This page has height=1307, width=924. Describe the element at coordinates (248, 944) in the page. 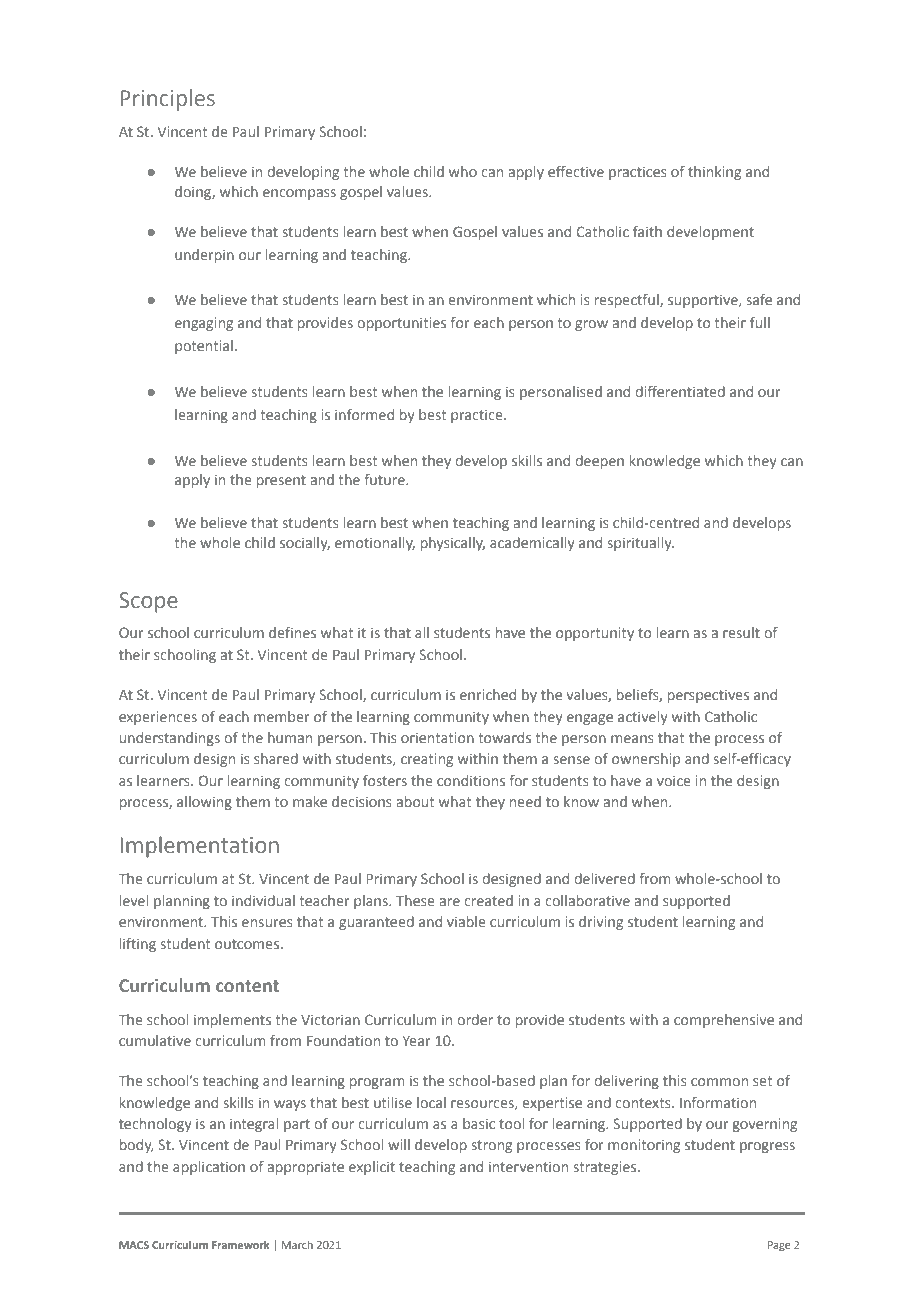

I see `outcomes` at that location.
